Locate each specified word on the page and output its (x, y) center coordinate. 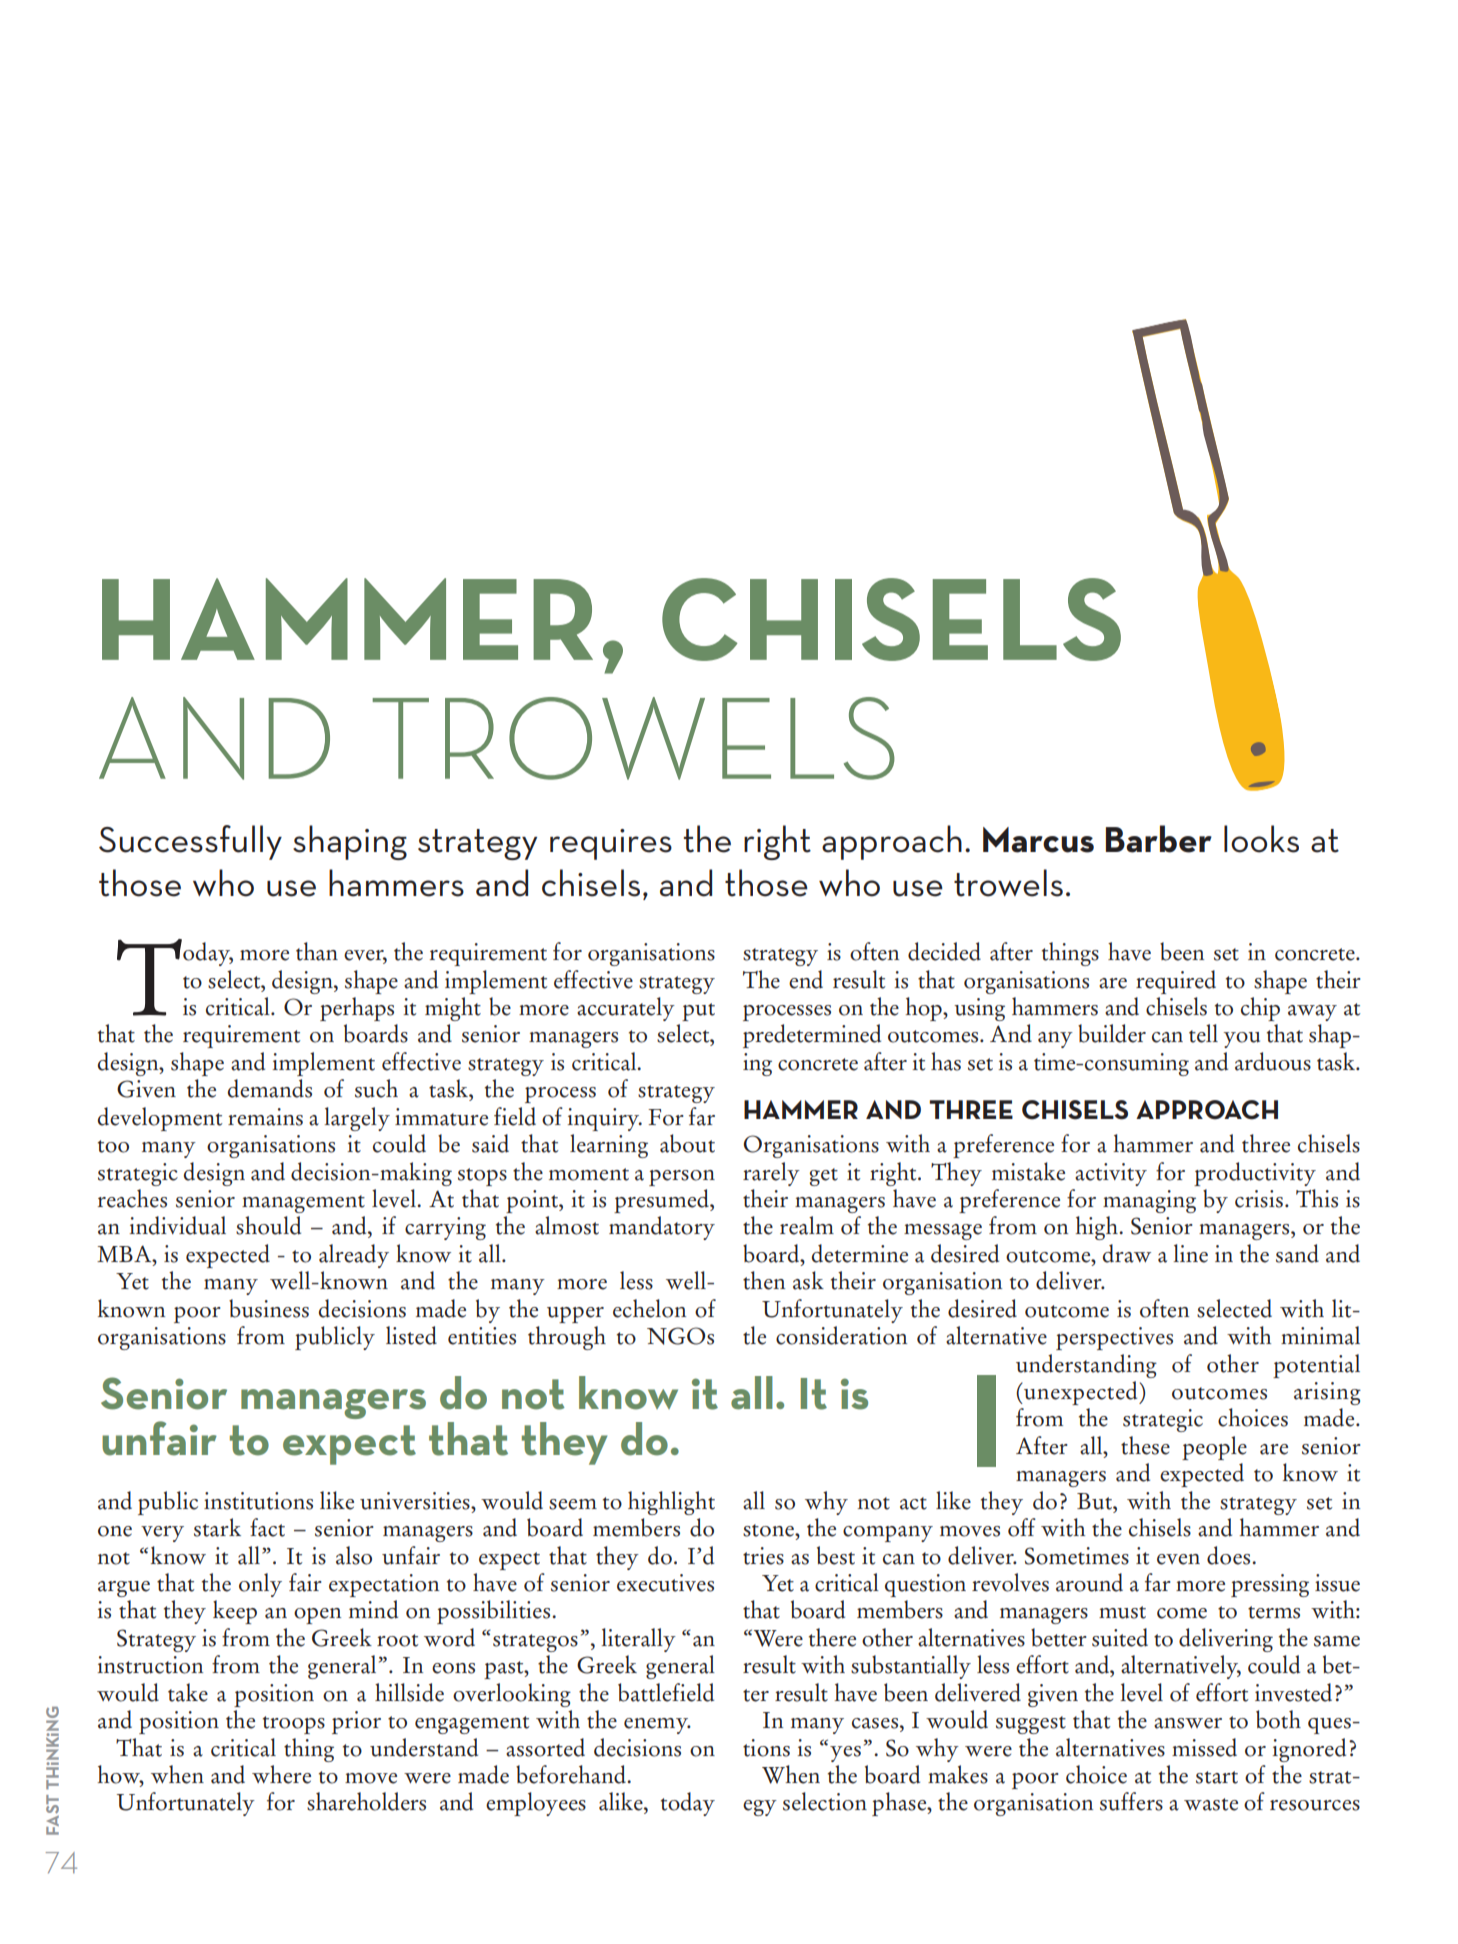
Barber (1159, 839)
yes (845, 1754)
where (281, 1774)
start (1217, 1777)
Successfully (190, 842)
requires (611, 844)
